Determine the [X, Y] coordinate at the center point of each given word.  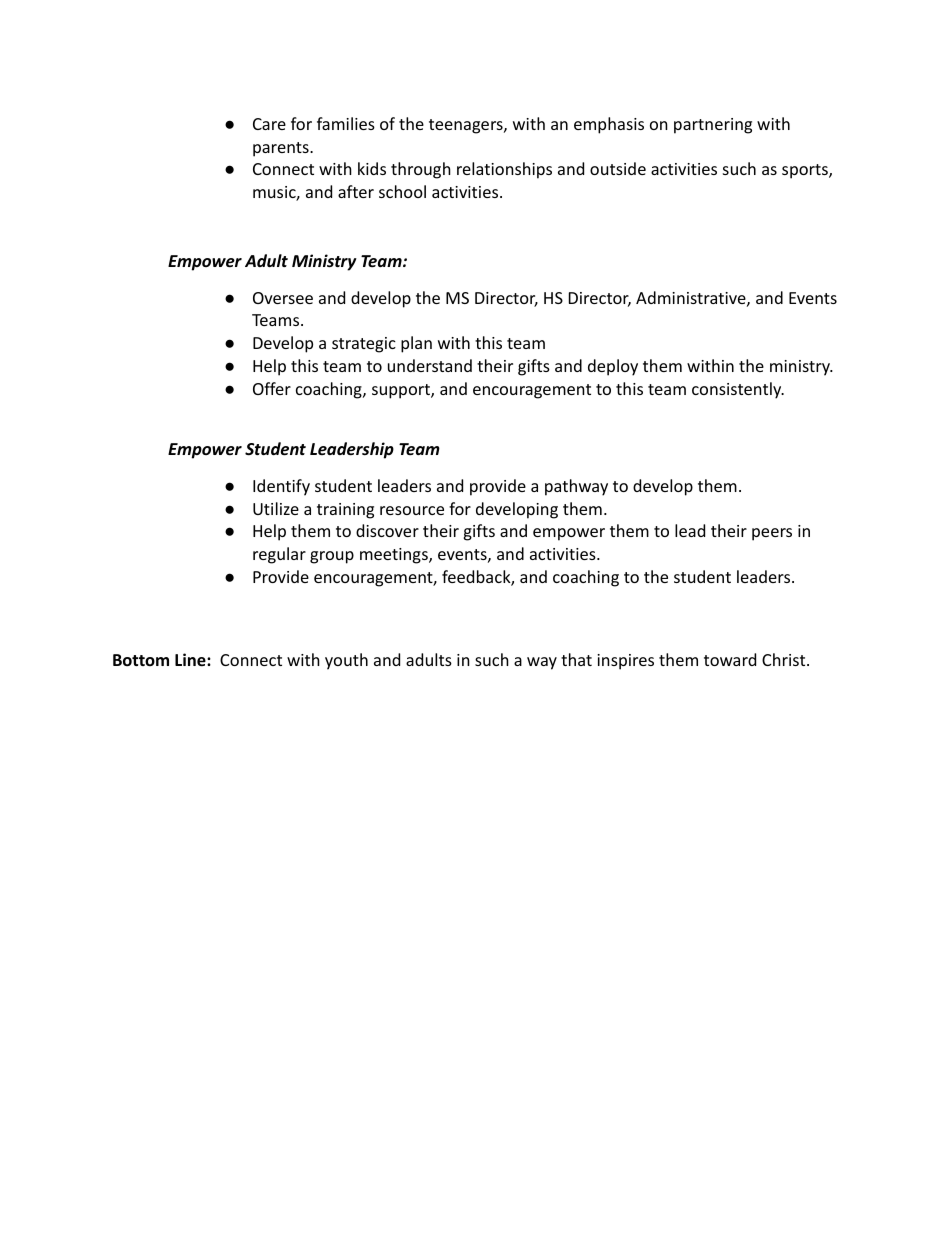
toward [730, 659]
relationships [504, 170]
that [576, 659]
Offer [272, 388]
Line [191, 660]
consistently [738, 390]
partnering [713, 126]
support [402, 391]
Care [269, 124]
